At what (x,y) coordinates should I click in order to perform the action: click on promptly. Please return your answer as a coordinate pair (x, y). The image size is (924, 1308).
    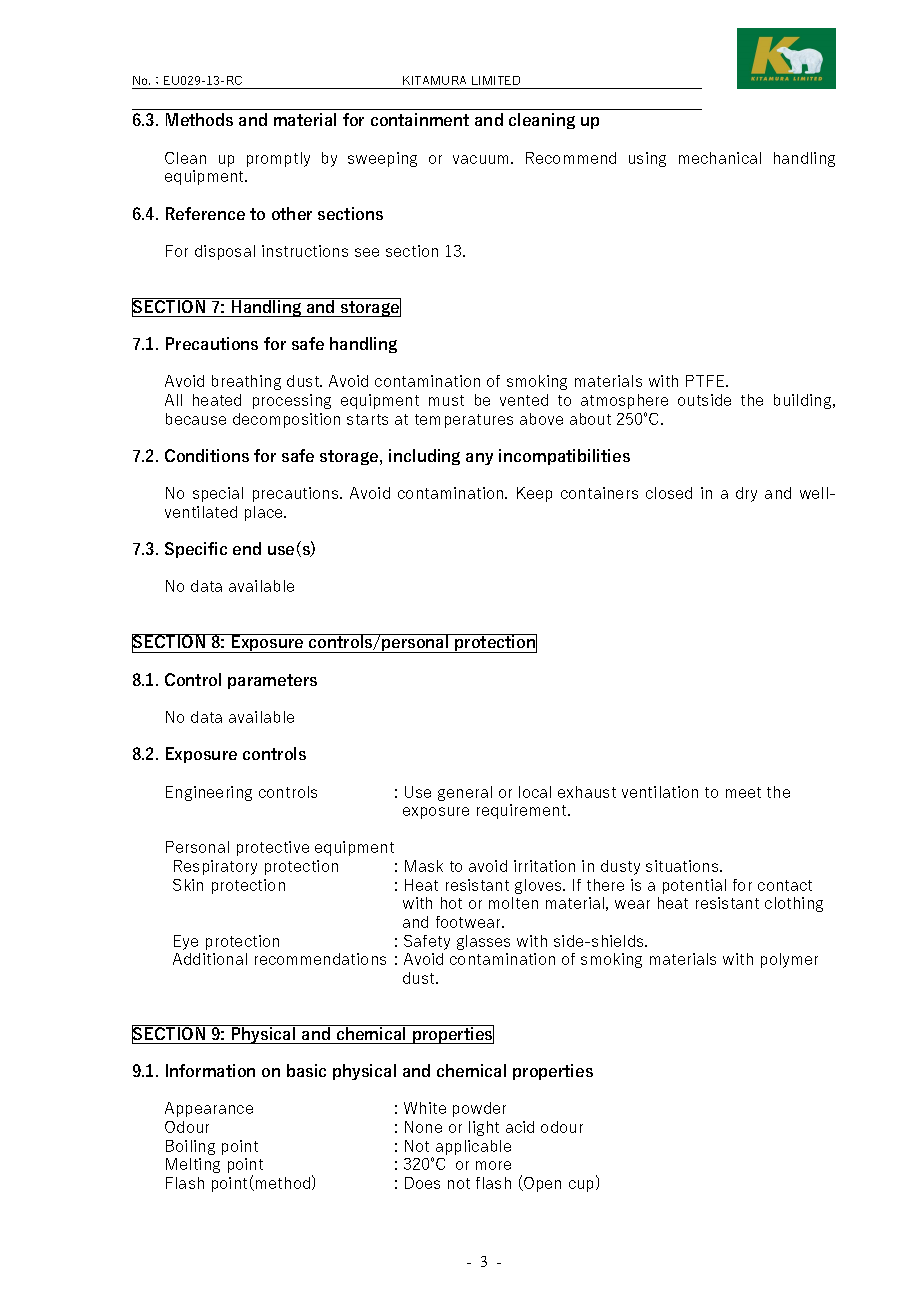
    Looking at the image, I should click on (278, 159).
